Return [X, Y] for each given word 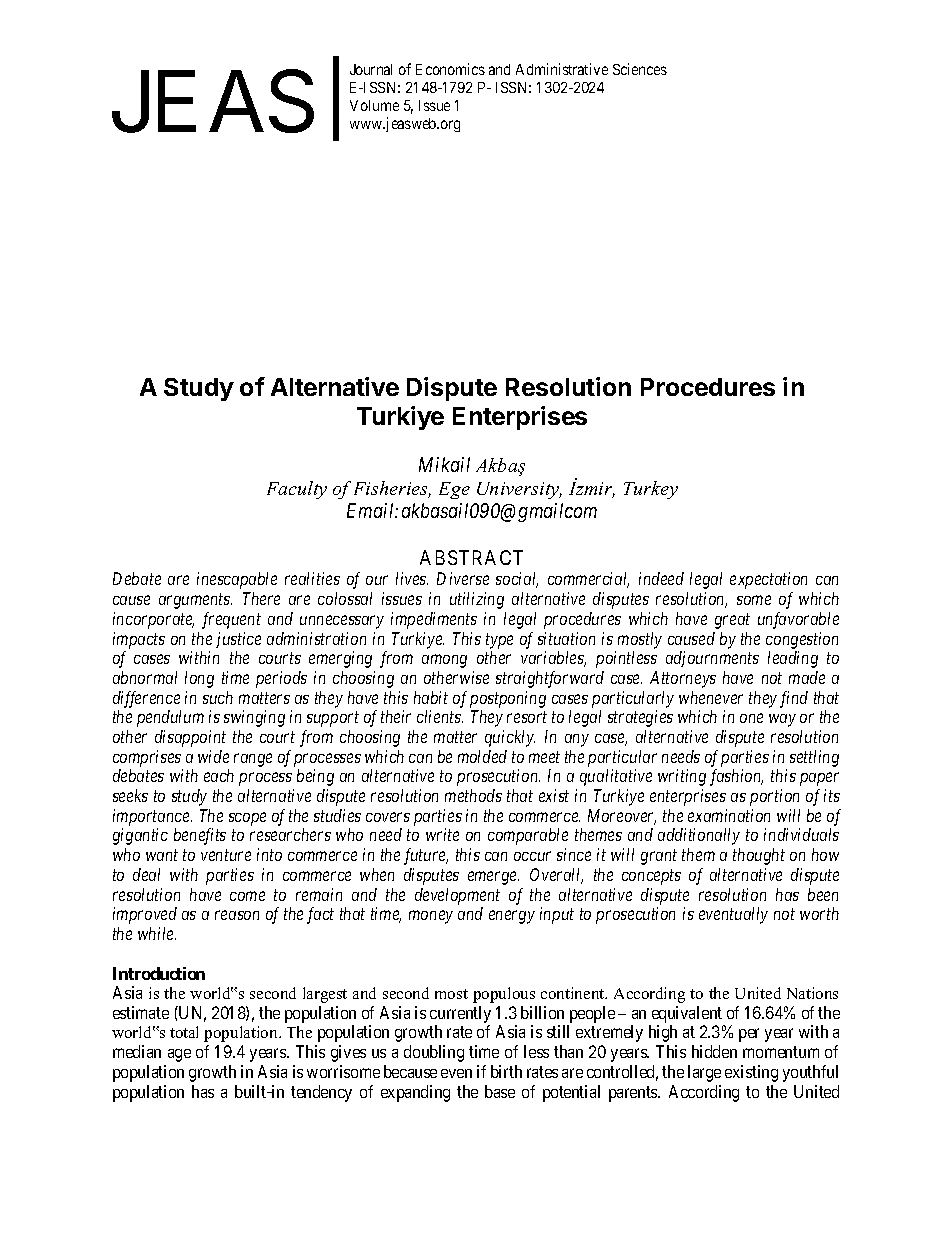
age [179, 1055]
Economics [450, 69]
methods [473, 795]
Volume [374, 105]
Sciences [640, 69]
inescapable [237, 580]
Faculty [297, 490]
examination [729, 815]
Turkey [651, 490]
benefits [200, 836]
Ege [454, 490]
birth [506, 1071]
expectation [768, 580]
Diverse [463, 578]
